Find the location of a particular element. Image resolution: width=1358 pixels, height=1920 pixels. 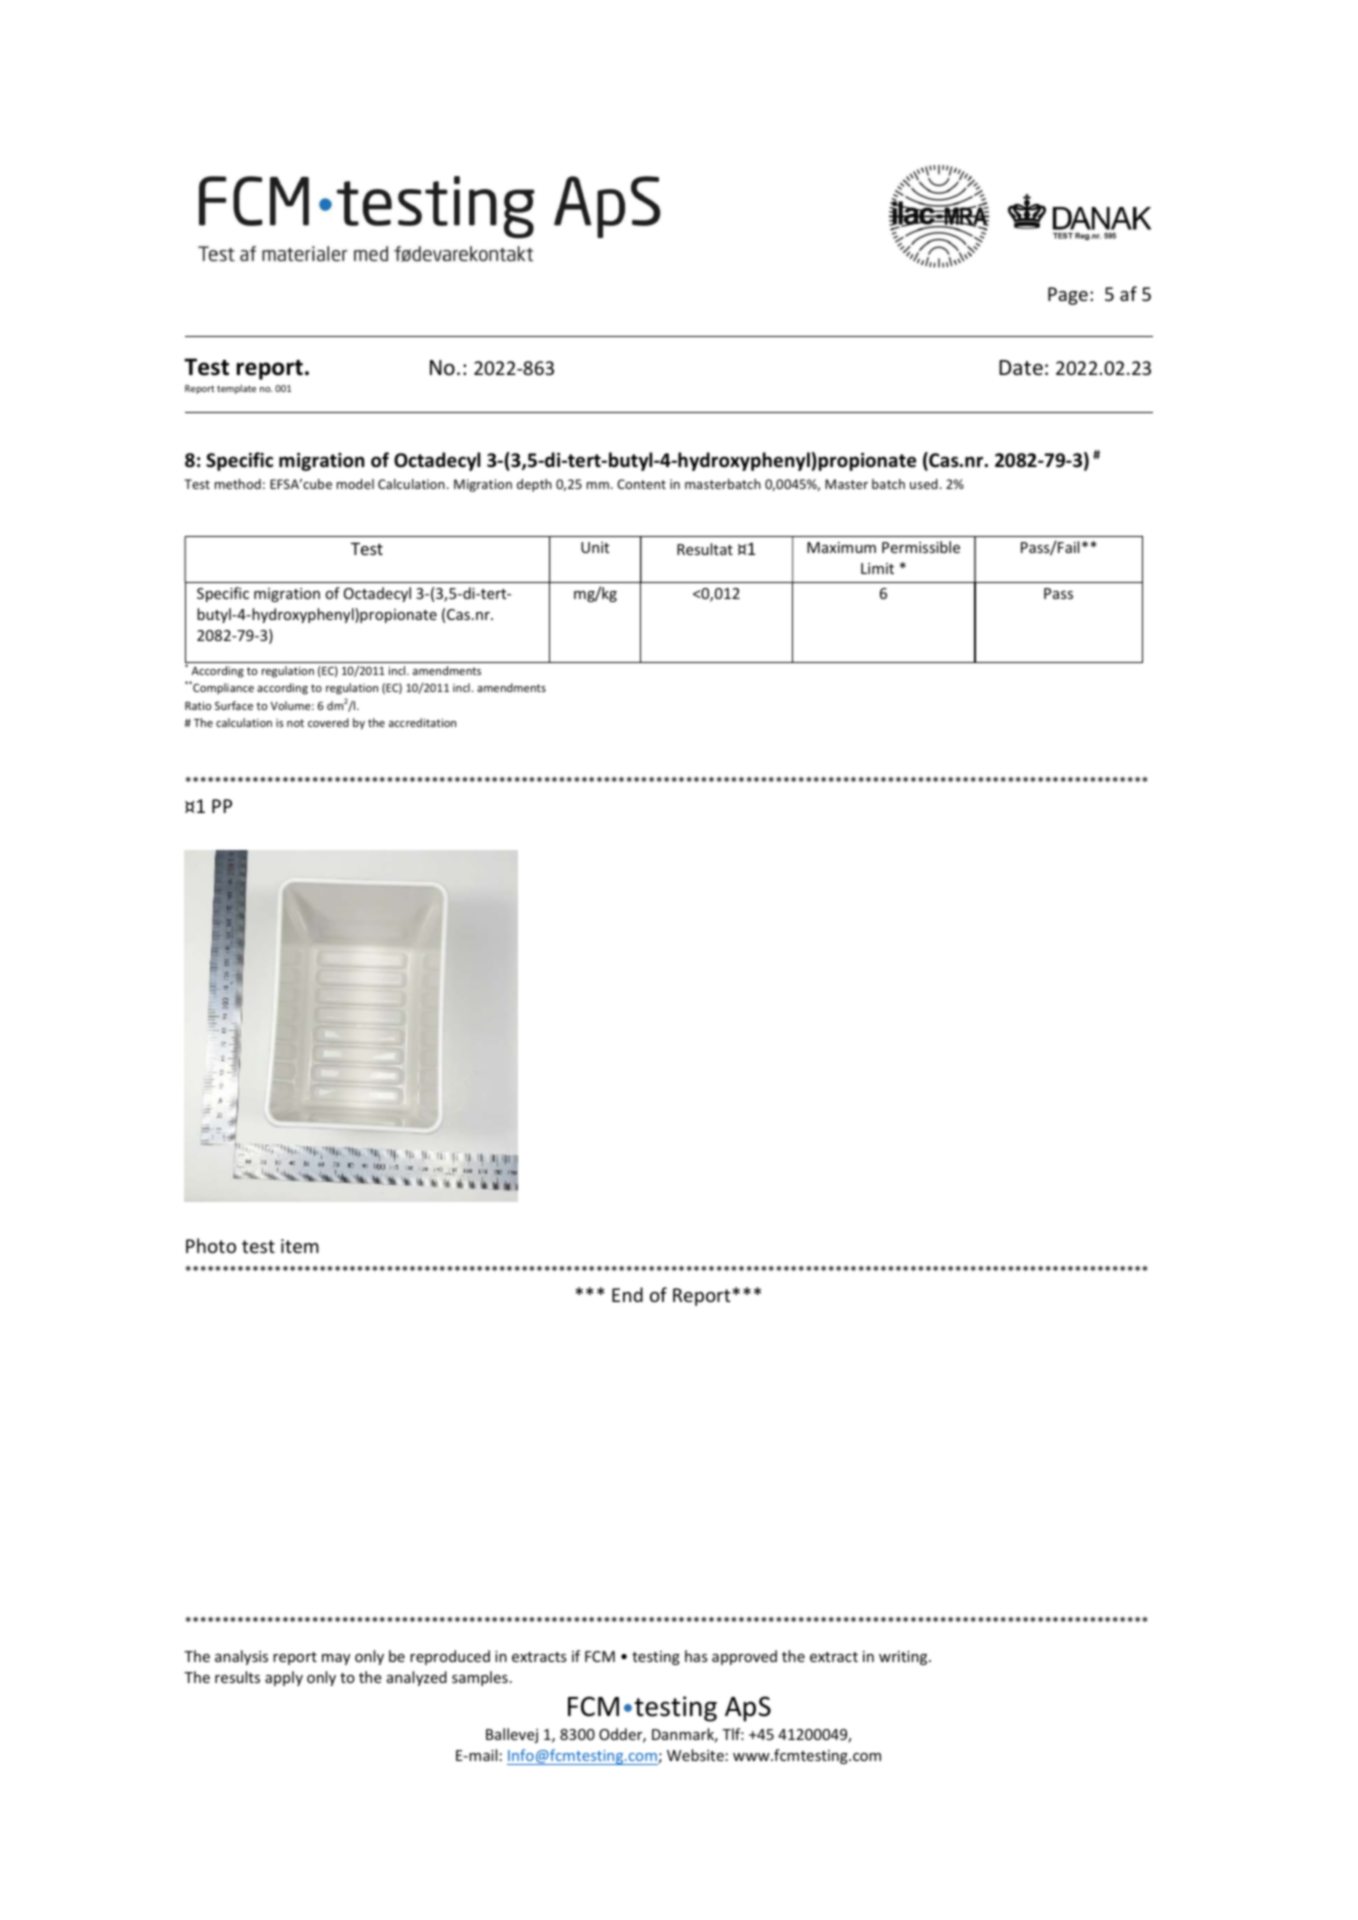

template is located at coordinates (236, 389).
